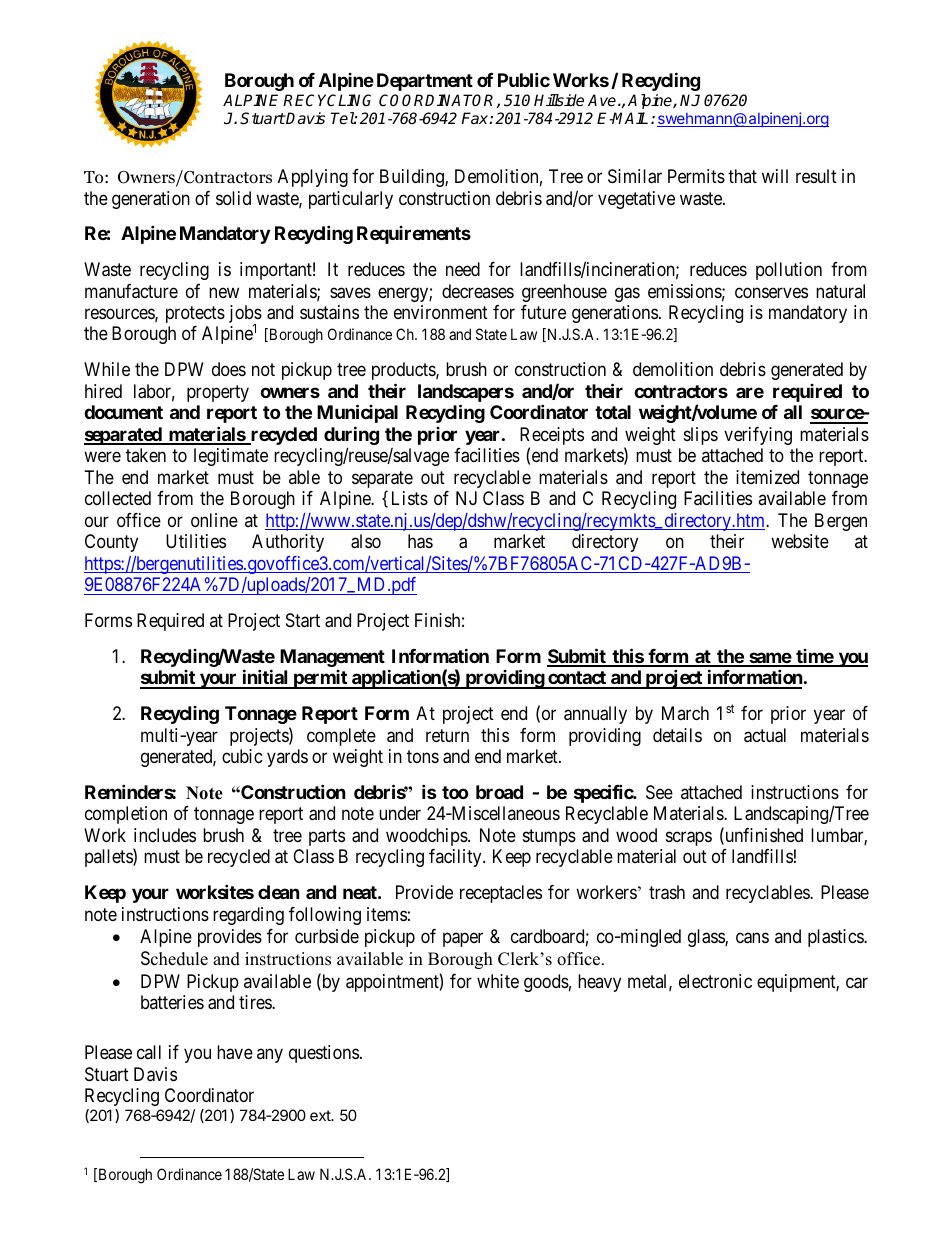 Image resolution: width=952 pixels, height=1233 pixels. What do you see at coordinates (111, 543) in the screenshot?
I see `County` at bounding box center [111, 543].
